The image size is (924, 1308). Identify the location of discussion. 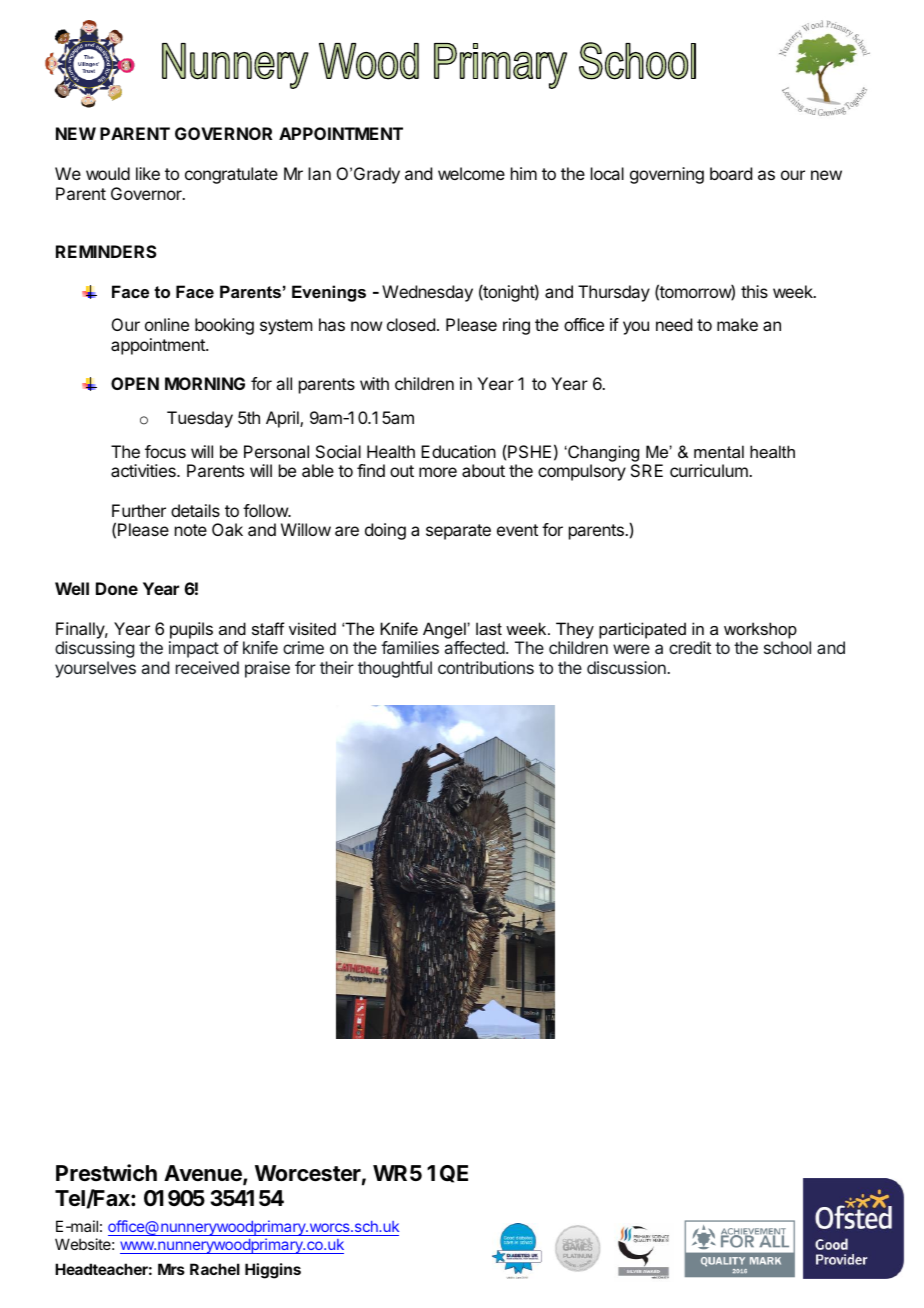
(626, 667).
